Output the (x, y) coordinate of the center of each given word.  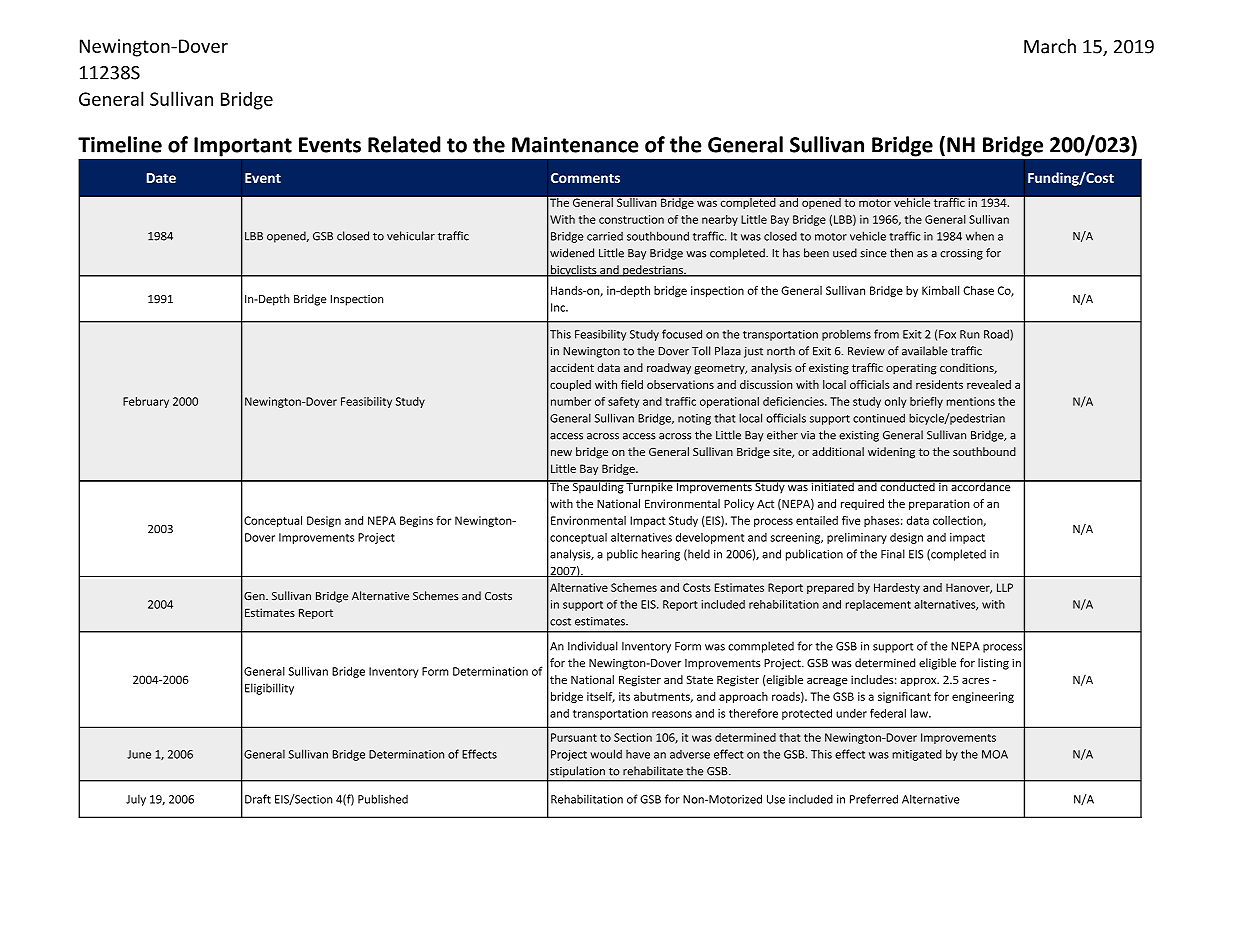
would (606, 754)
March (1050, 46)
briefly (926, 402)
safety (623, 402)
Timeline (120, 144)
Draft (258, 799)
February (146, 402)
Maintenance (575, 144)
